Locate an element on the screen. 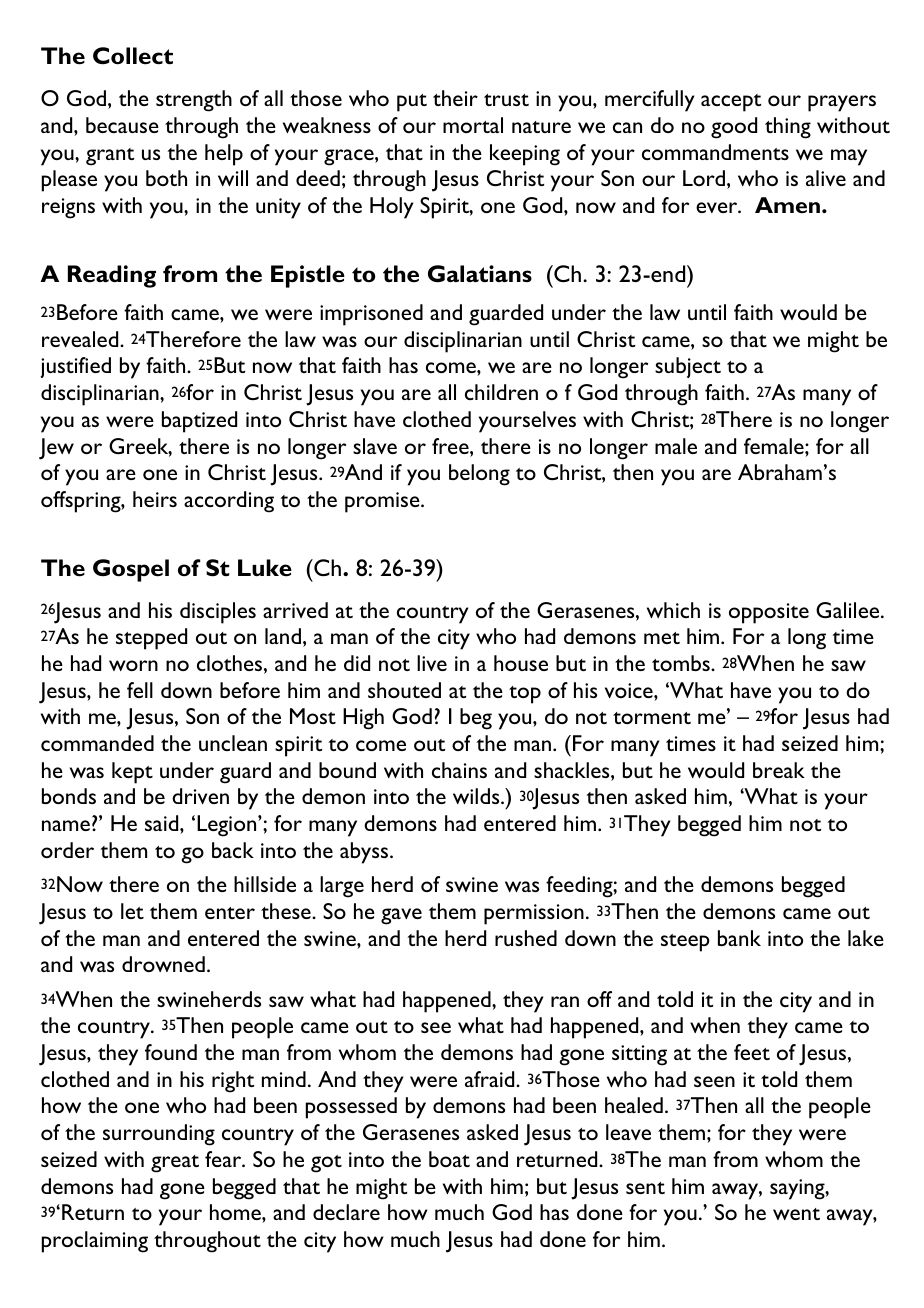  house is located at coordinates (521, 663).
